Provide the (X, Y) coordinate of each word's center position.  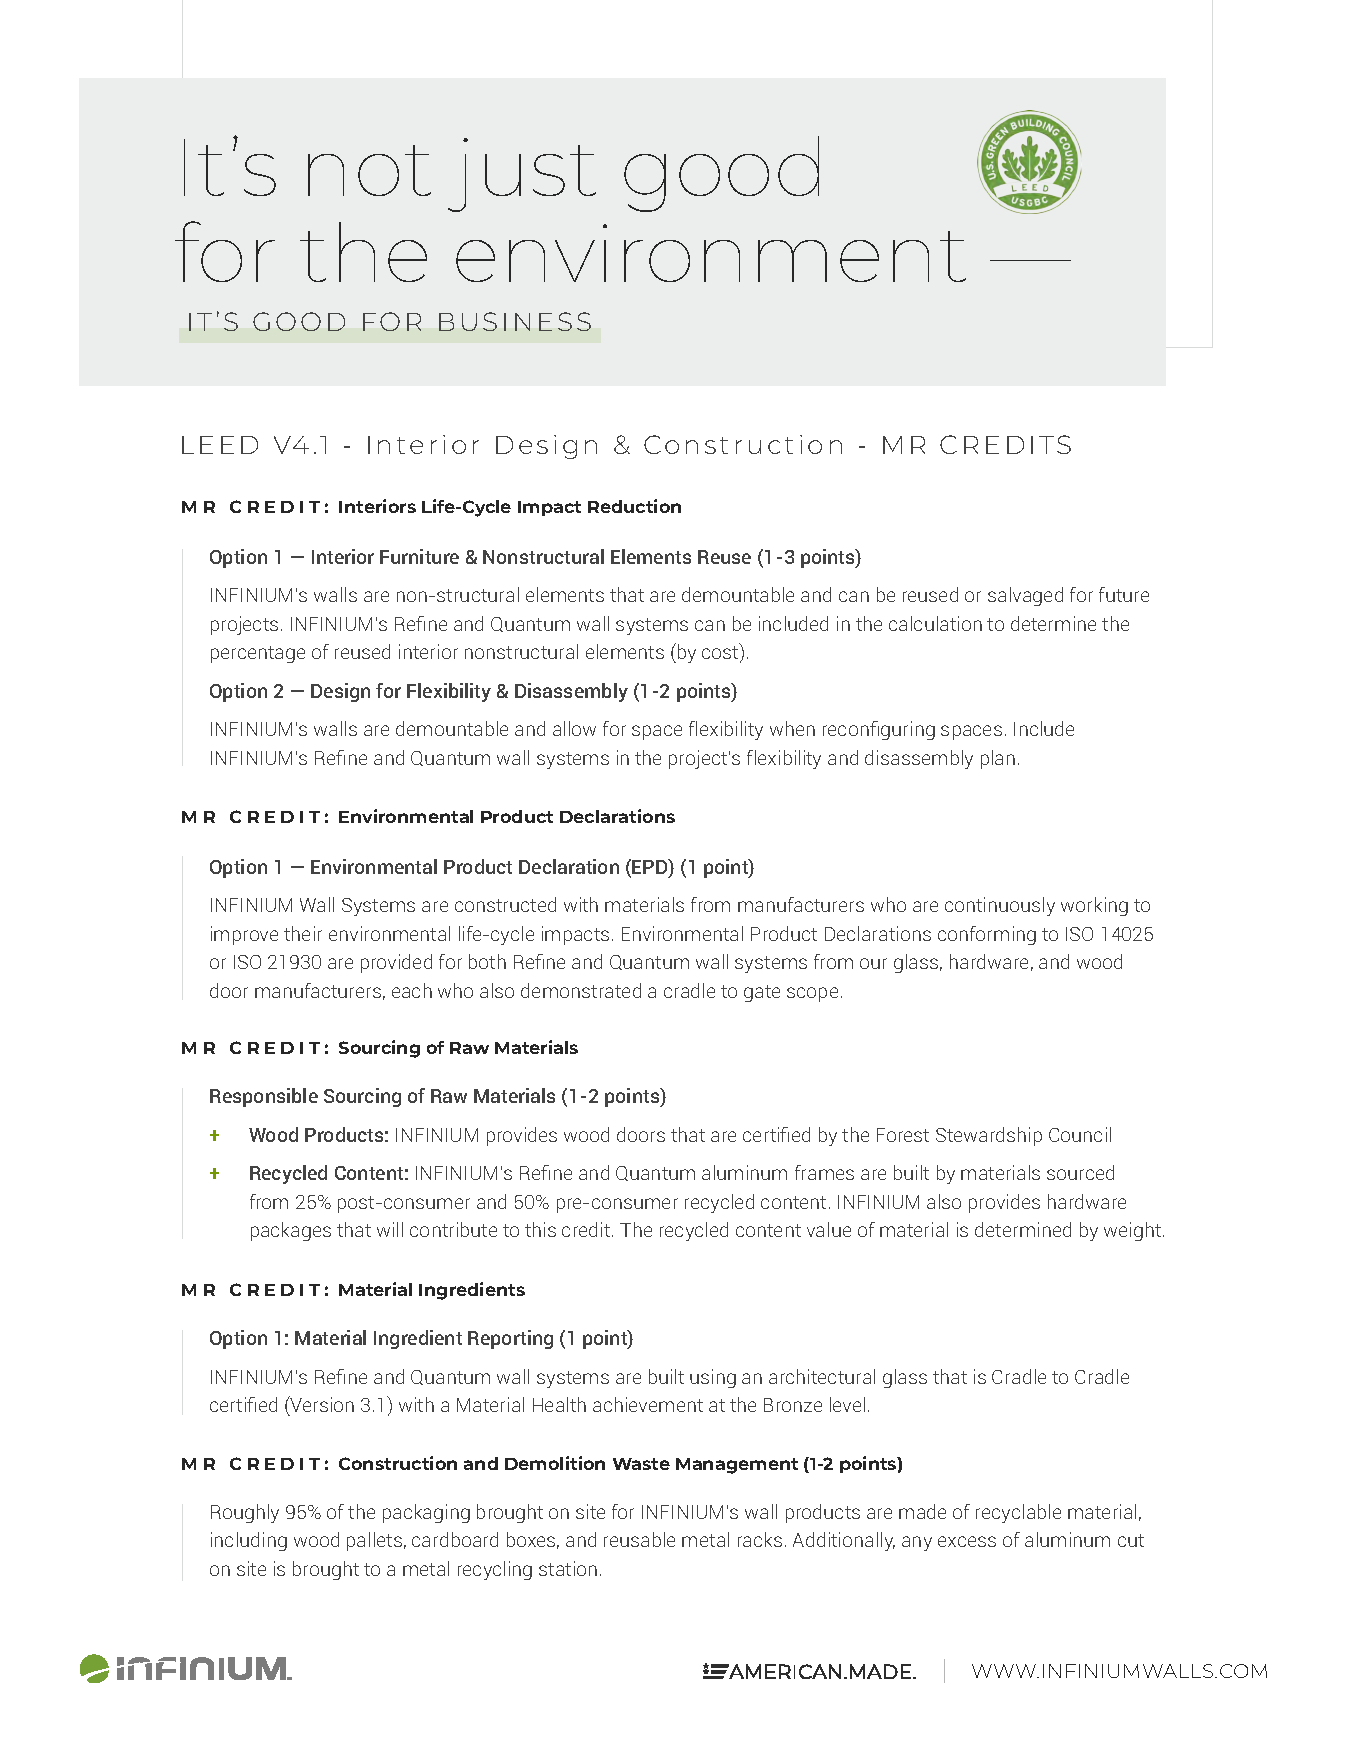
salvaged (1025, 596)
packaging (426, 1513)
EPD (651, 866)
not (369, 170)
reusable (639, 1539)
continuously (1000, 906)
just (522, 175)
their (303, 933)
